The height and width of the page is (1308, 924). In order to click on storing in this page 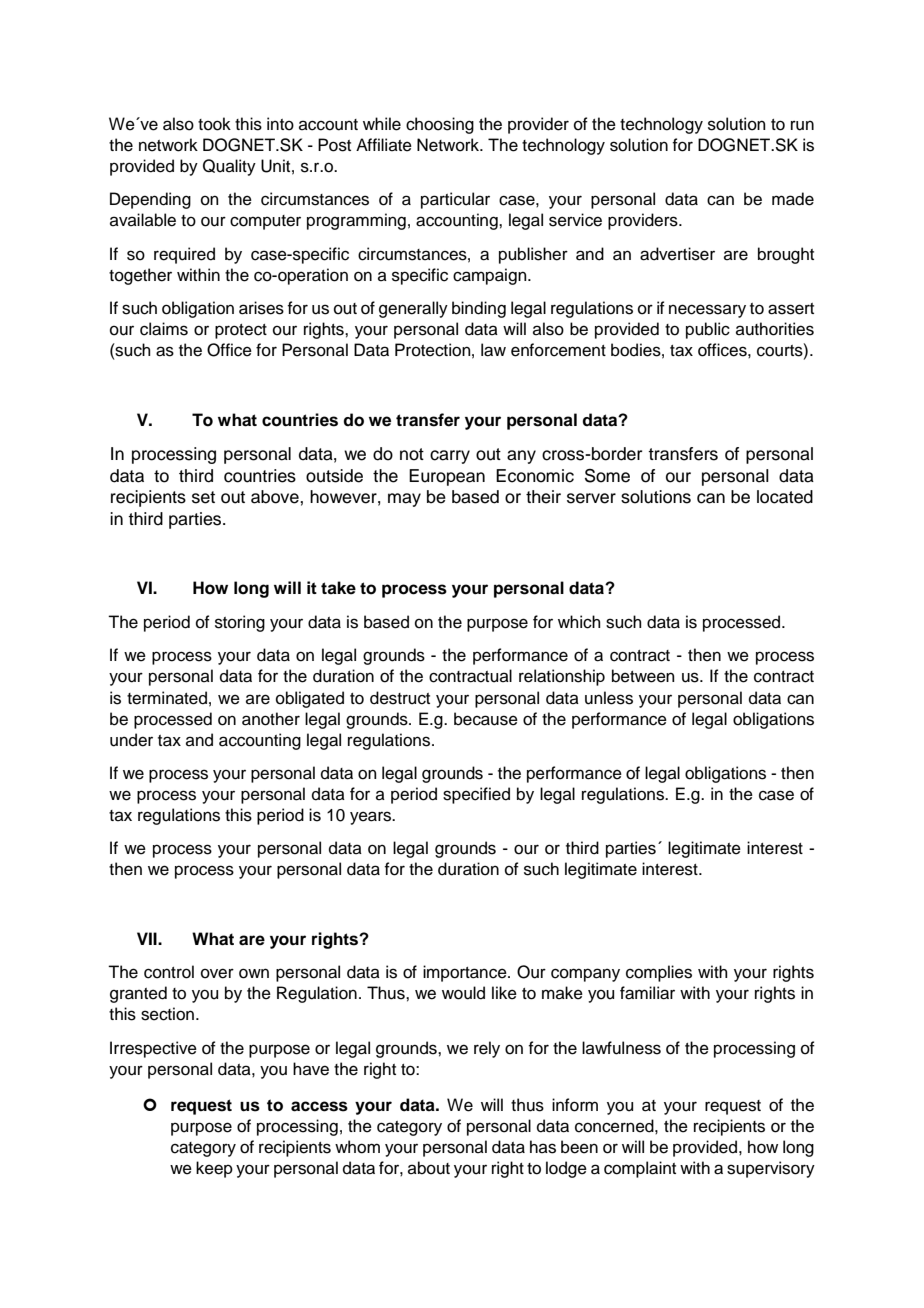, I will do `click(240, 623)`.
